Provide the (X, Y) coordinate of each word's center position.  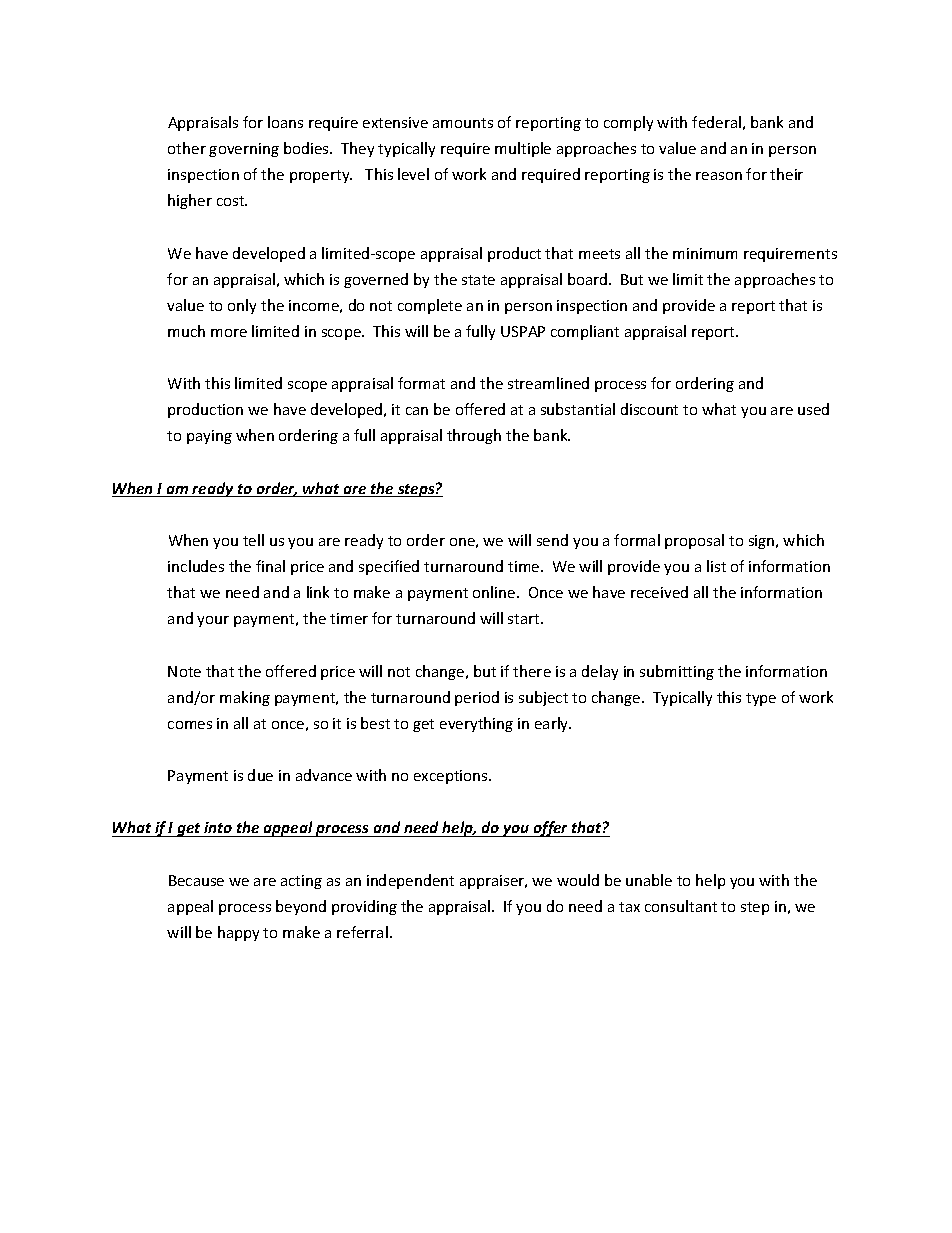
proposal (694, 541)
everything (476, 724)
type (761, 699)
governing (244, 150)
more (229, 333)
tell (253, 540)
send (552, 540)
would (578, 880)
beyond (301, 907)
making (245, 698)
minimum (705, 253)
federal (716, 122)
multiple (523, 149)
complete (430, 306)
